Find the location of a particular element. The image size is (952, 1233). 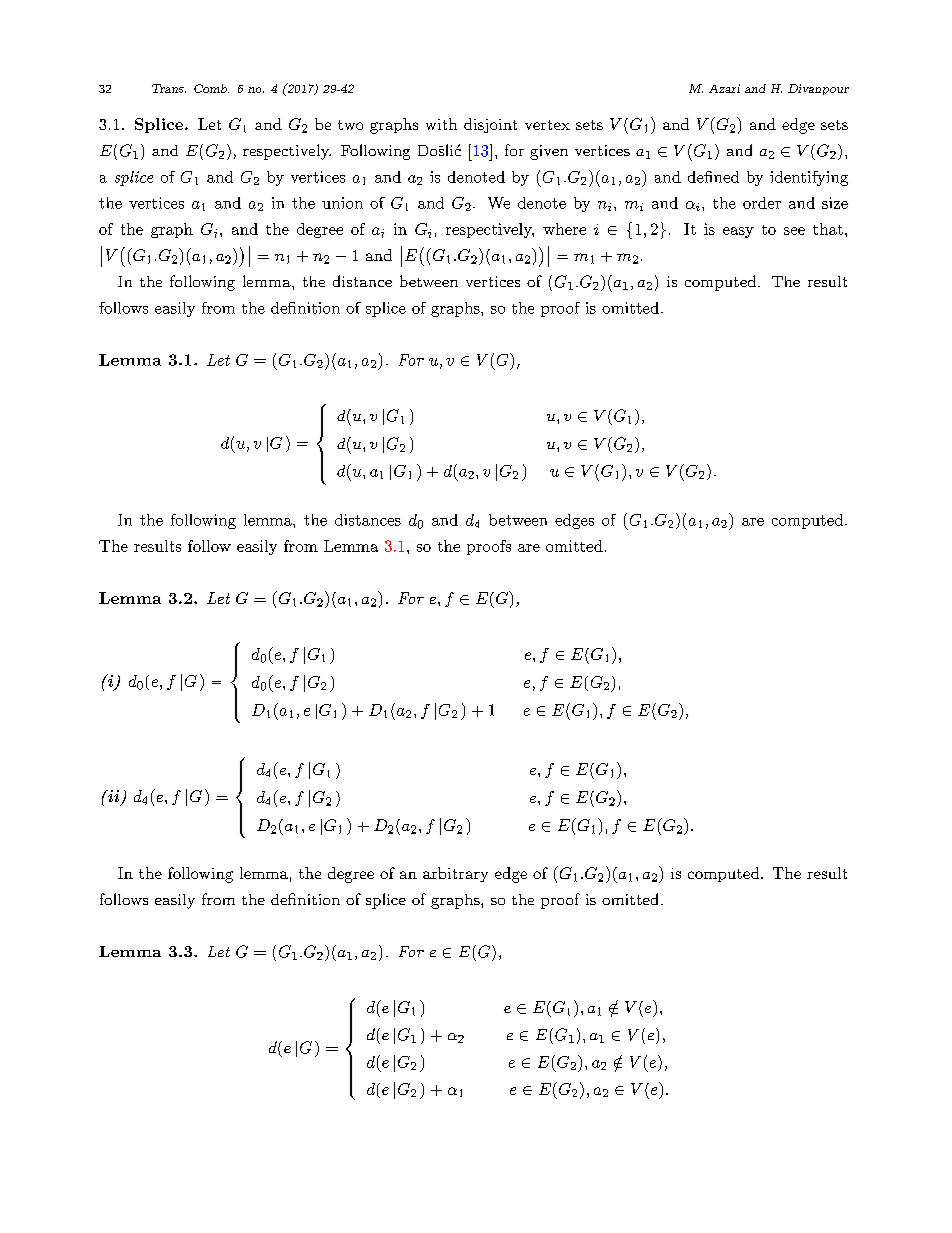

size is located at coordinates (835, 203).
